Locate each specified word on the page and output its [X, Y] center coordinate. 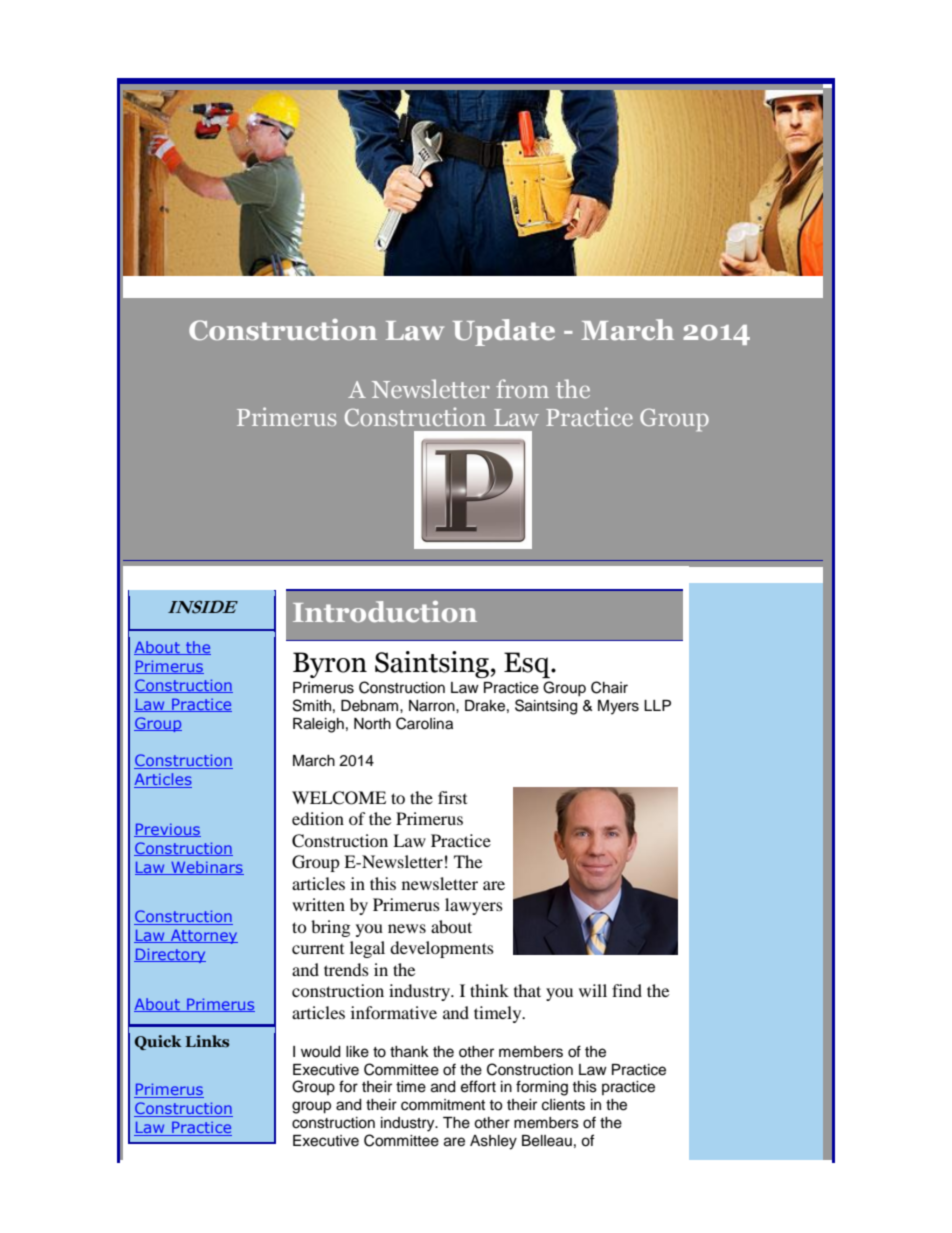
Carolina [424, 723]
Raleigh [318, 725]
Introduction [385, 611]
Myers [618, 707]
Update [504, 332]
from [522, 388]
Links [207, 1041]
